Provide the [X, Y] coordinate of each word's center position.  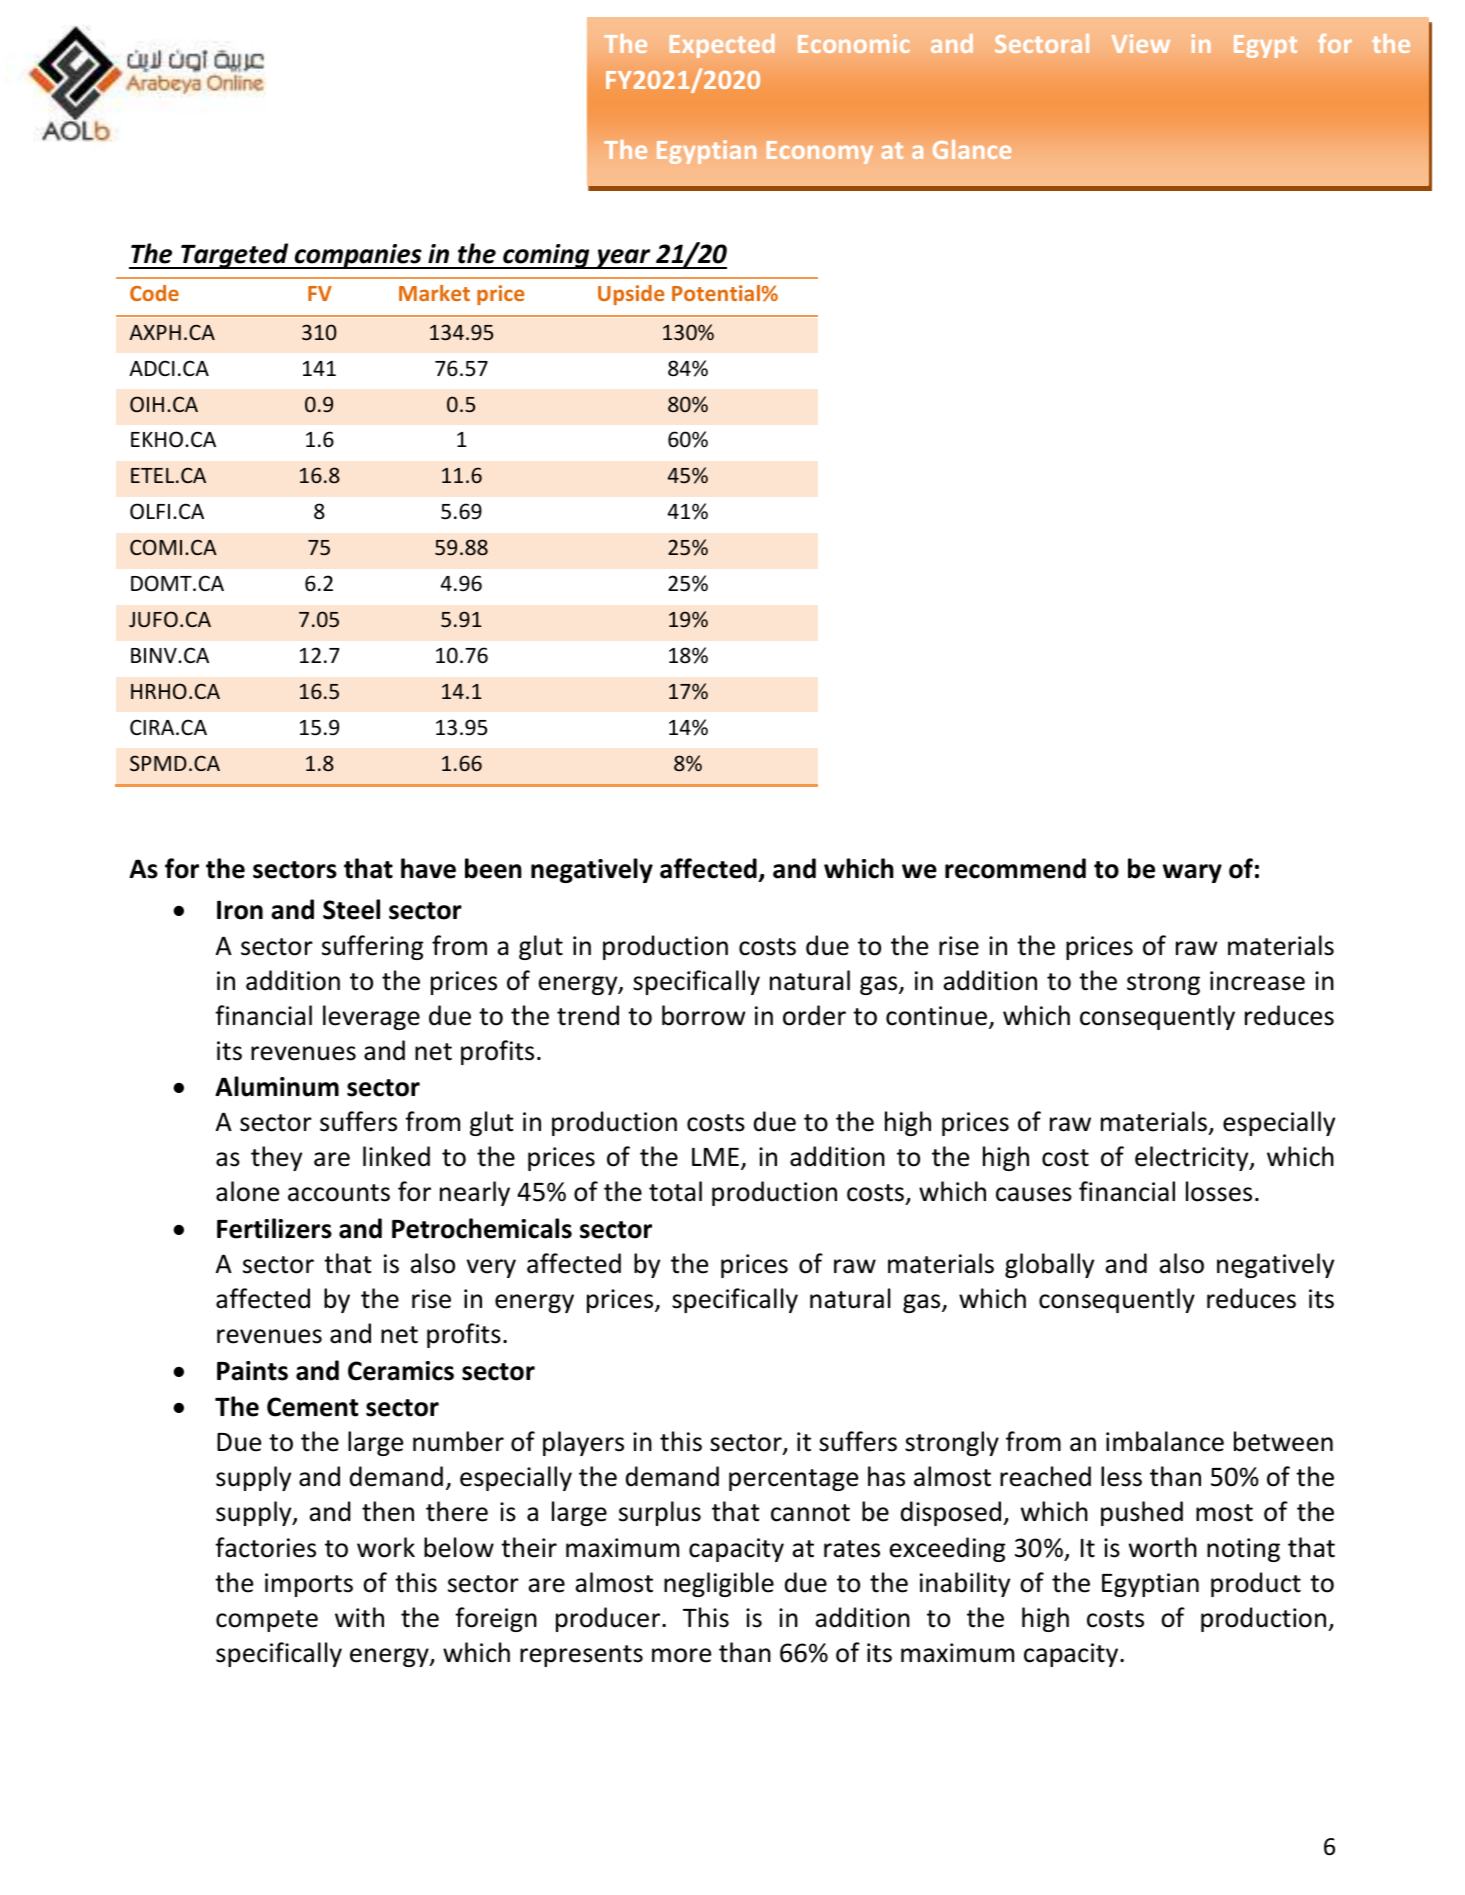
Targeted [235, 256]
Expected [722, 46]
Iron [240, 910]
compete [267, 1621]
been [493, 868]
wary [1192, 873]
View [1141, 43]
